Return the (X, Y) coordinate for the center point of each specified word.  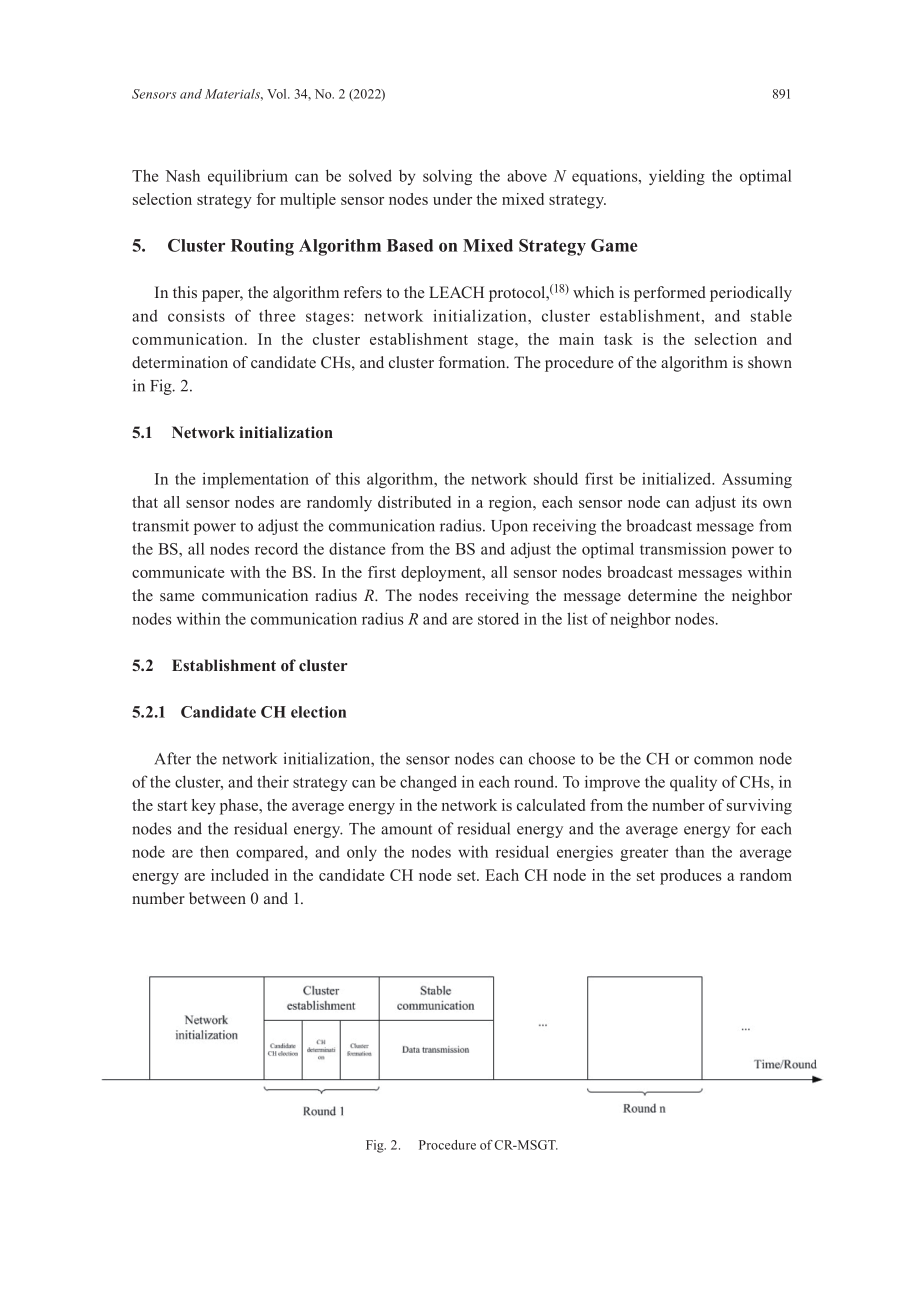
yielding (677, 177)
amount (406, 829)
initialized (678, 478)
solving (447, 177)
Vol (278, 94)
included (240, 875)
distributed (414, 502)
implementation (255, 480)
